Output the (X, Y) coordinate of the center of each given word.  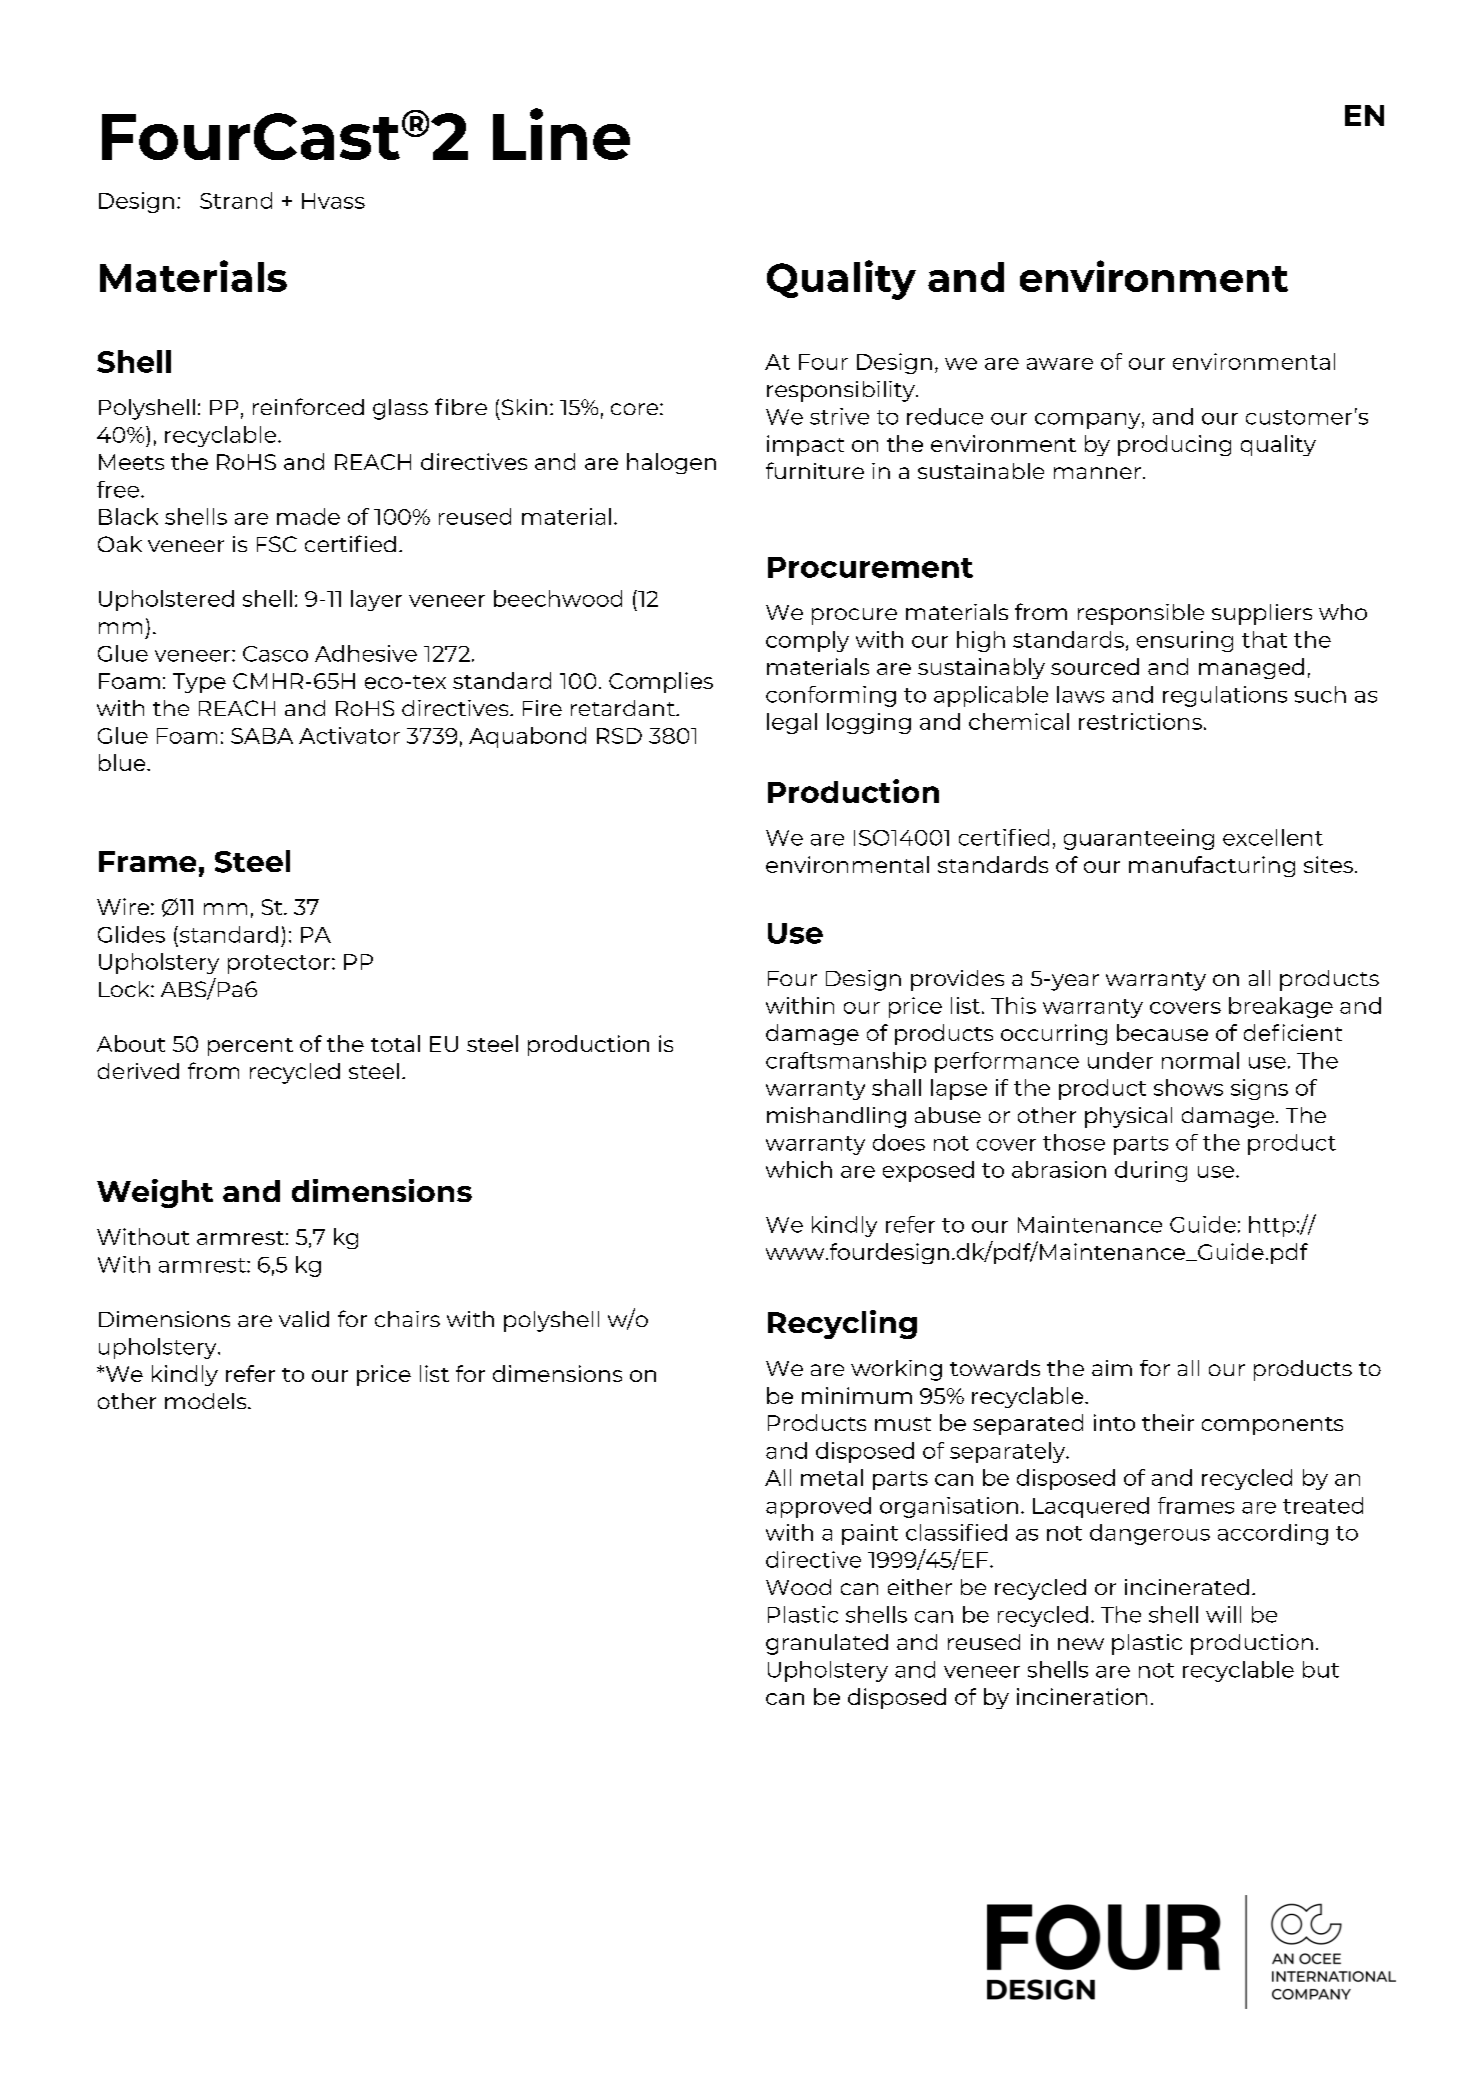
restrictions (1140, 721)
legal (792, 723)
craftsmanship (846, 1062)
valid (304, 1319)
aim (1112, 1368)
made (308, 516)
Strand (236, 200)
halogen (671, 463)
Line (561, 134)
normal (1200, 1060)
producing (1174, 445)
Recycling (842, 1324)
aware (1060, 364)
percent (250, 1047)
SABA (262, 736)
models (207, 1401)
